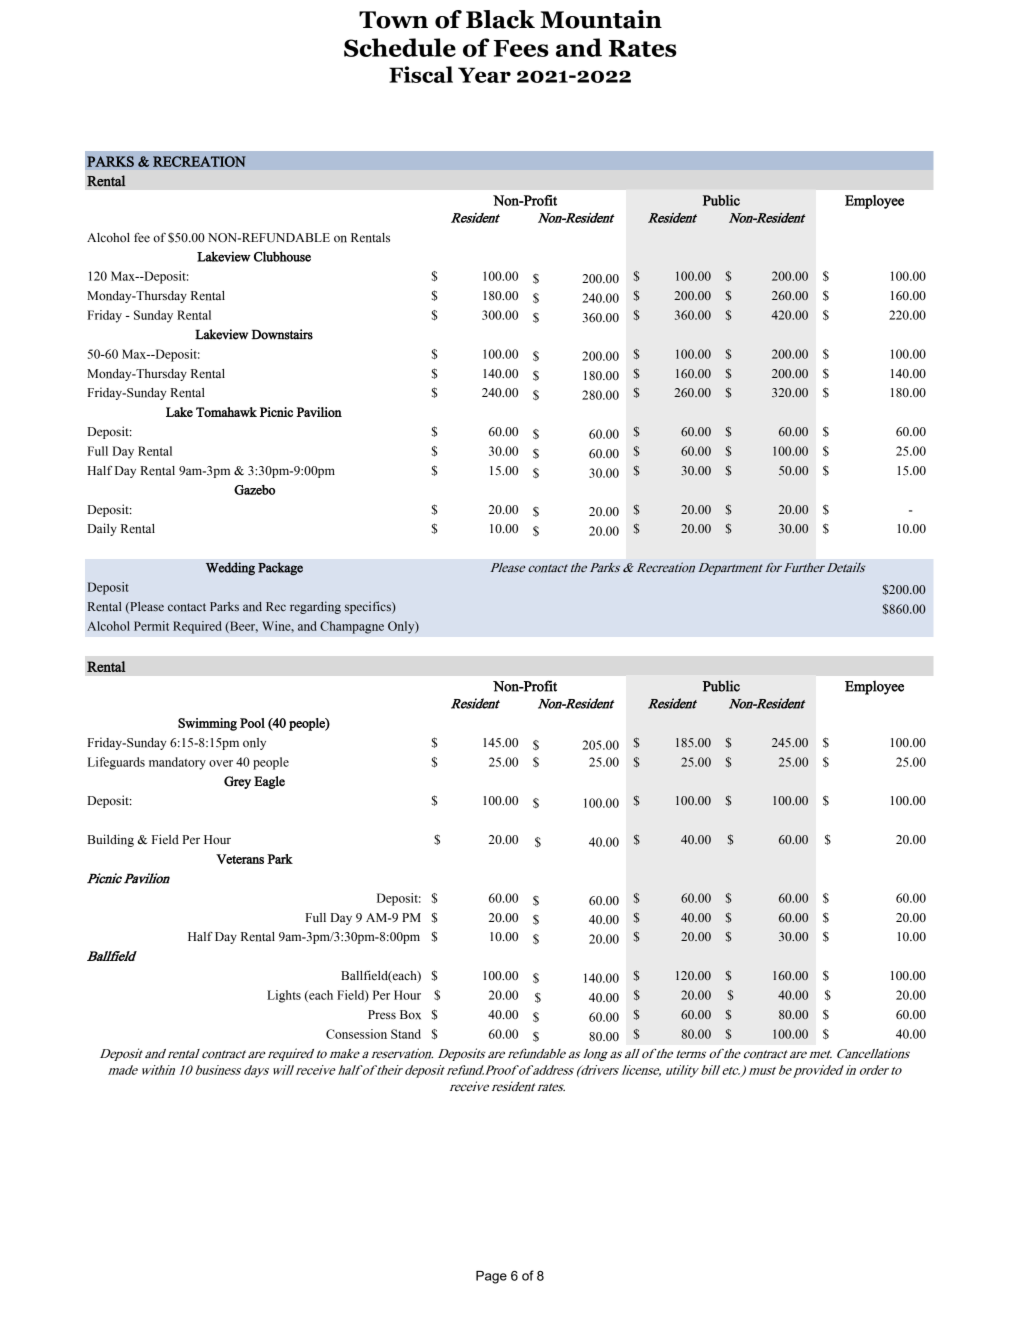 The height and width of the page is (1322, 1021). I want to click on Schedule, so click(400, 47).
